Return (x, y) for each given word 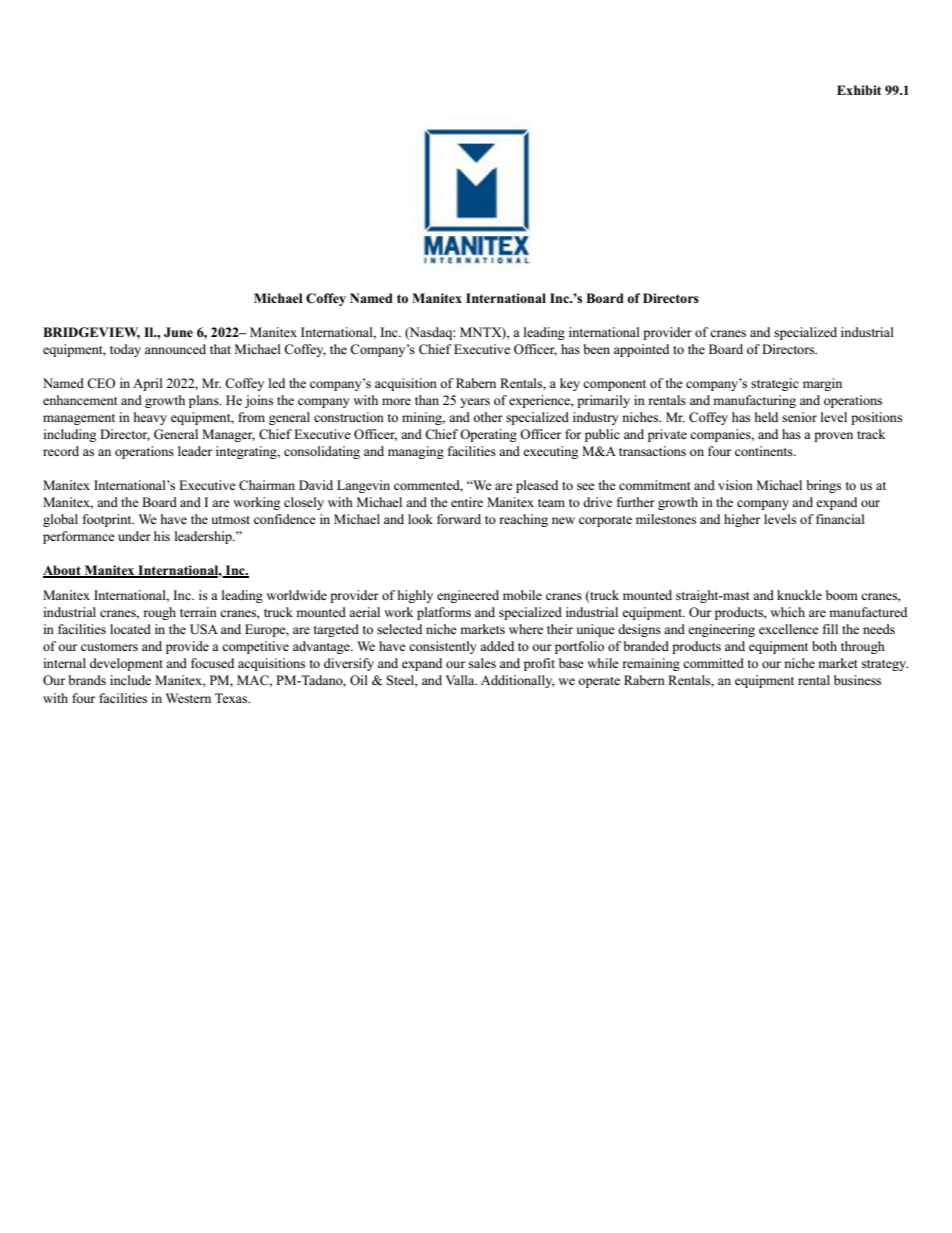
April (148, 384)
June (178, 332)
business (857, 680)
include (130, 680)
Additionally (517, 681)
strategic (775, 384)
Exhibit (859, 90)
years (475, 403)
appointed (641, 350)
